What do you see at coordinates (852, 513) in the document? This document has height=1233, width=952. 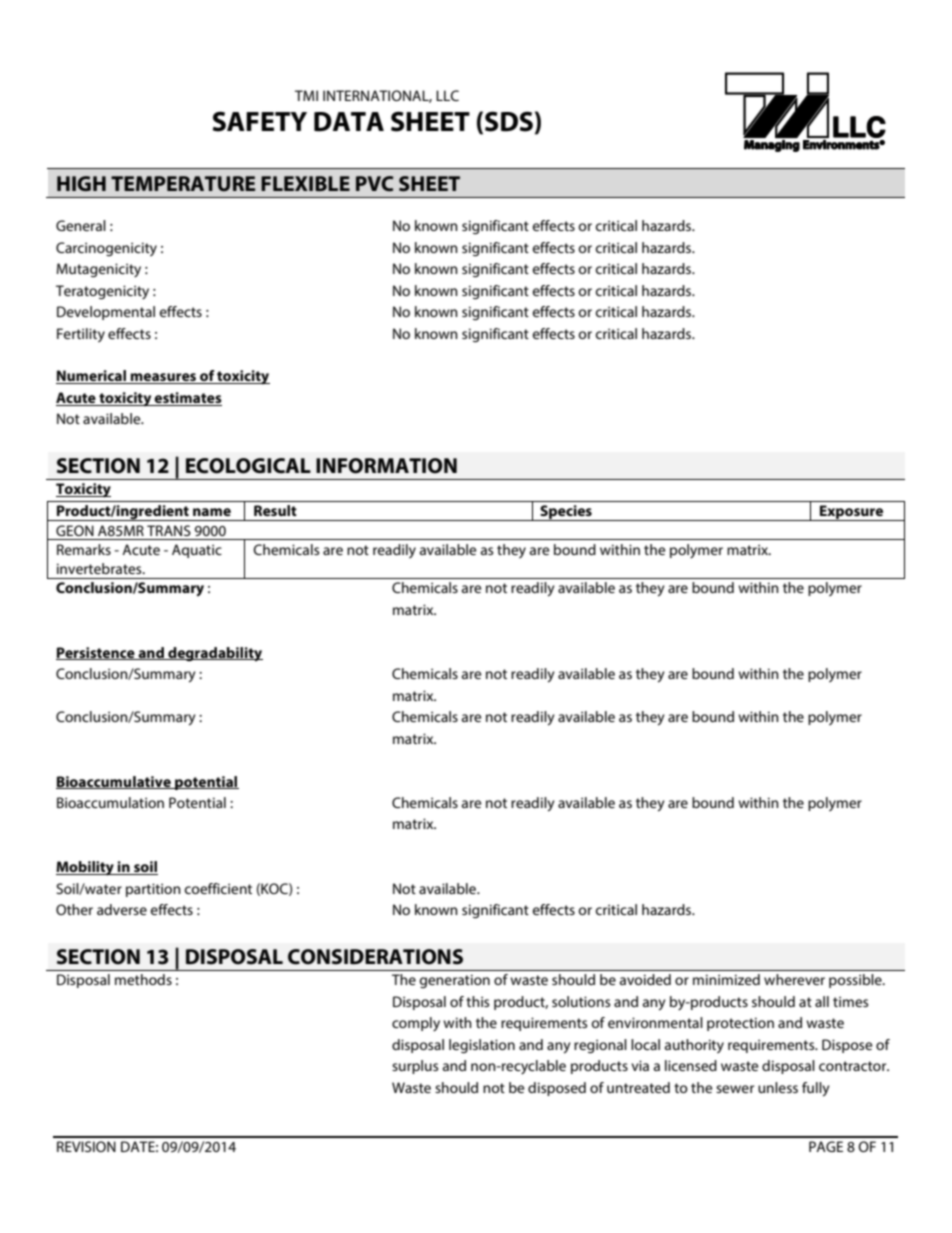 I see `Exposure` at bounding box center [852, 513].
